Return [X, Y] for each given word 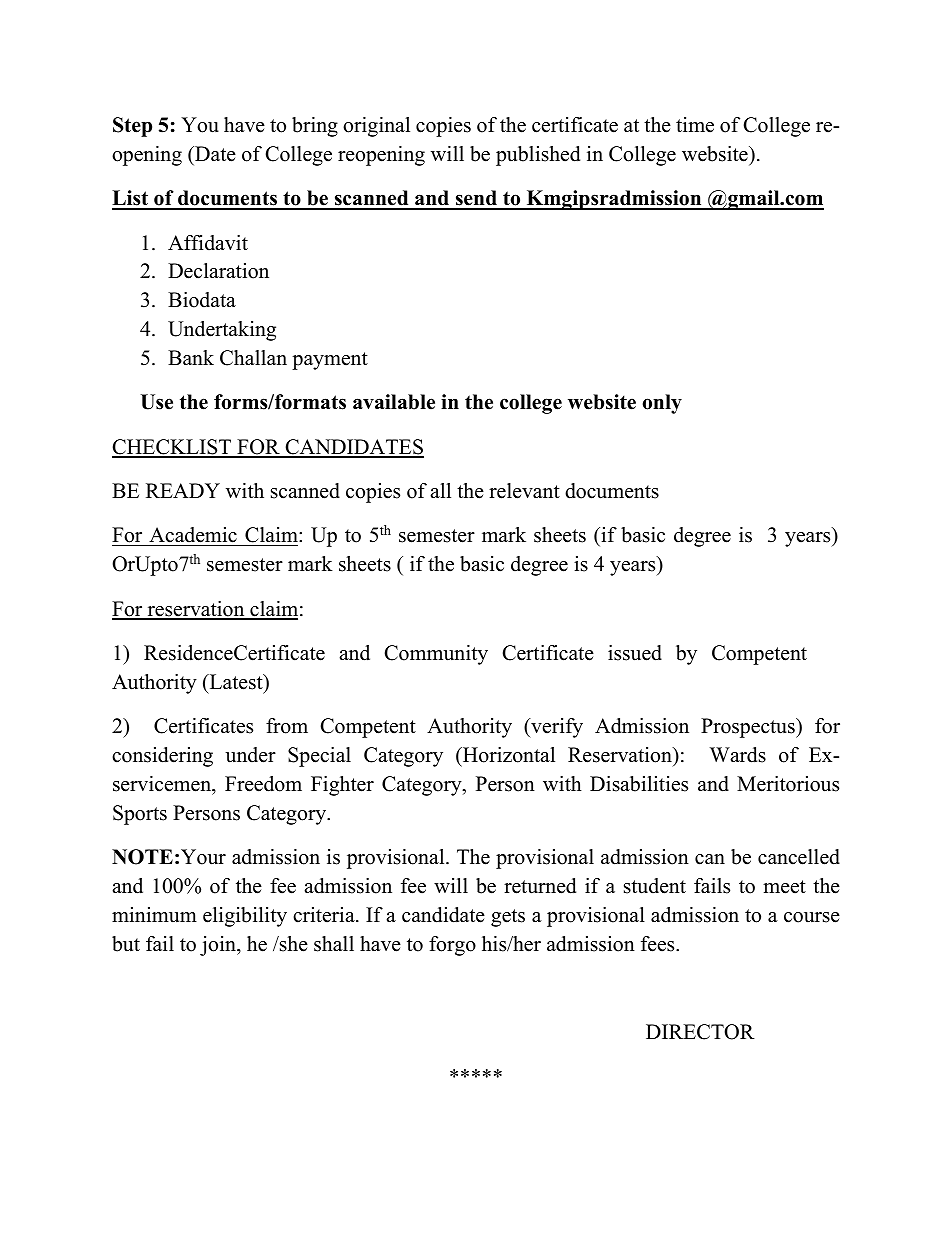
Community [436, 655]
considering [162, 757]
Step [132, 127]
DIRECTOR [700, 1032]
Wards [738, 755]
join [219, 946]
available [394, 402]
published [538, 156]
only [662, 404]
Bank [191, 357]
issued [635, 653]
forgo [452, 946]
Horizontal [508, 755]
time [695, 125]
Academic [193, 536]
